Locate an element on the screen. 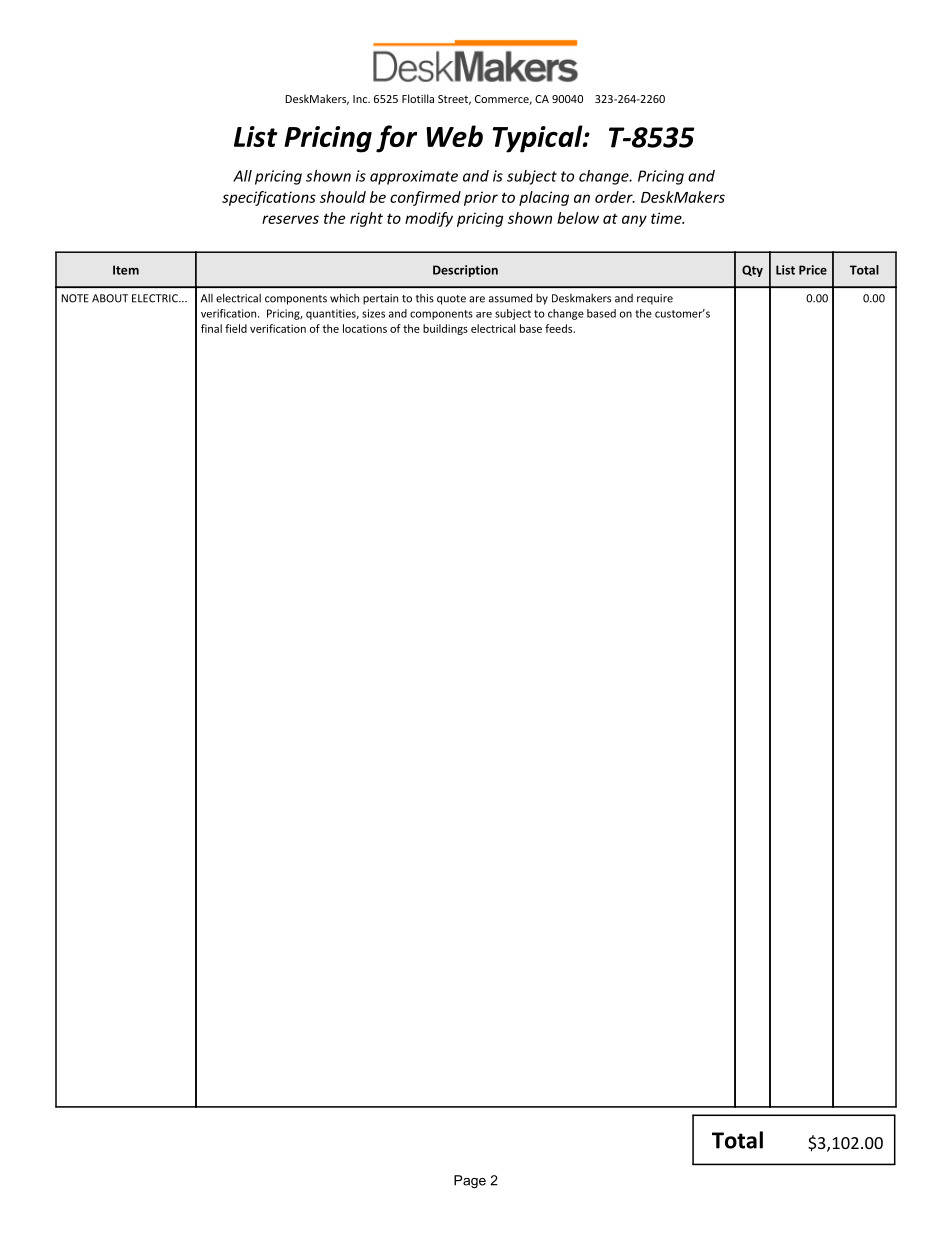  Page is located at coordinates (470, 1181).
